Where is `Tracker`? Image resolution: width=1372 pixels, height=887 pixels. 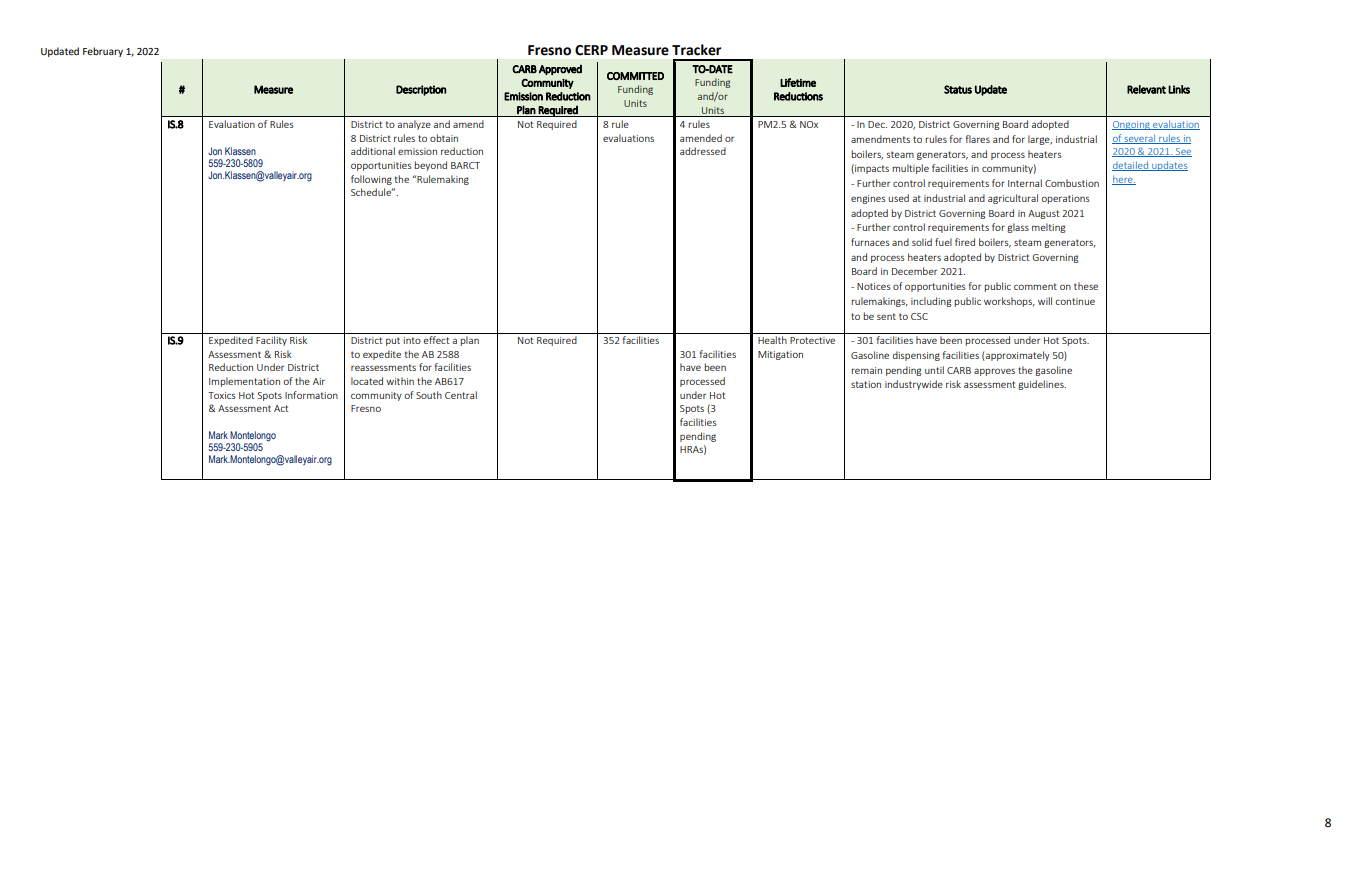 Tracker is located at coordinates (696, 50).
